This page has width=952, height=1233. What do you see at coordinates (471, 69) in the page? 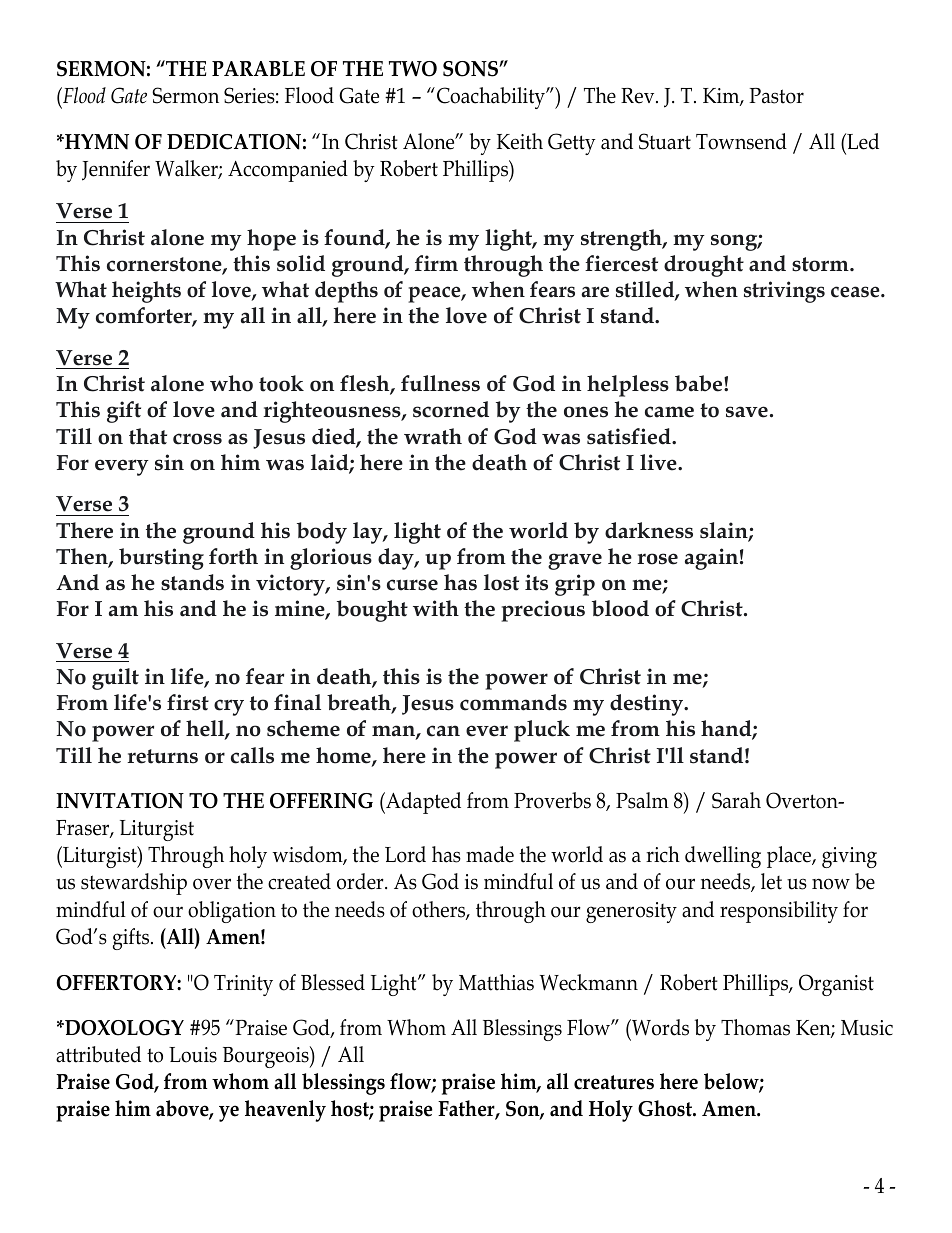
I see `SONS` at bounding box center [471, 69].
